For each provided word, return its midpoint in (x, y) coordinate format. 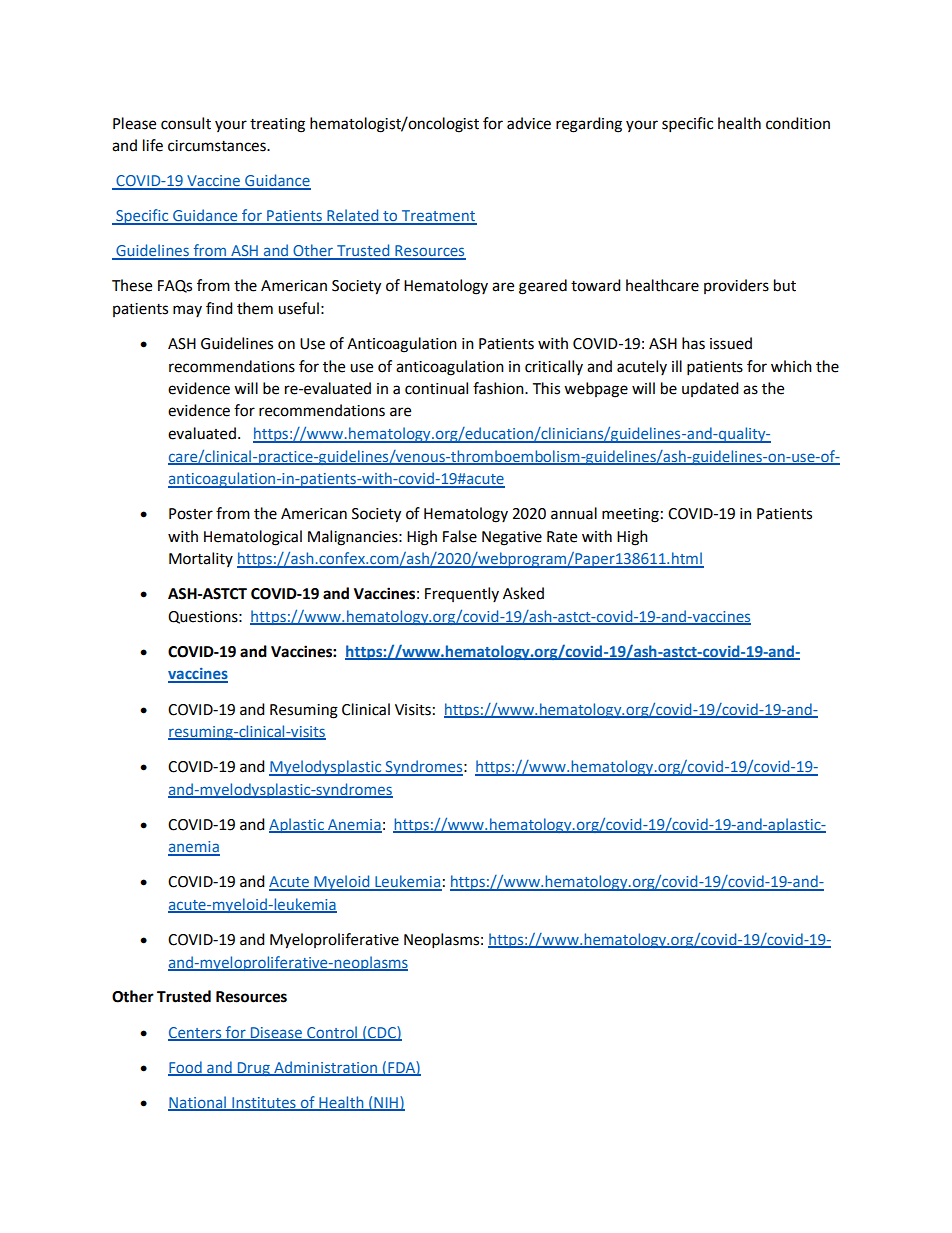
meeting (630, 515)
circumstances (218, 146)
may (187, 311)
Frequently (462, 594)
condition (798, 123)
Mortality (201, 559)
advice (529, 123)
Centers (196, 1033)
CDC (382, 1033)
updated (710, 389)
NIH (386, 1103)
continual (436, 388)
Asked (523, 593)
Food (186, 1068)
